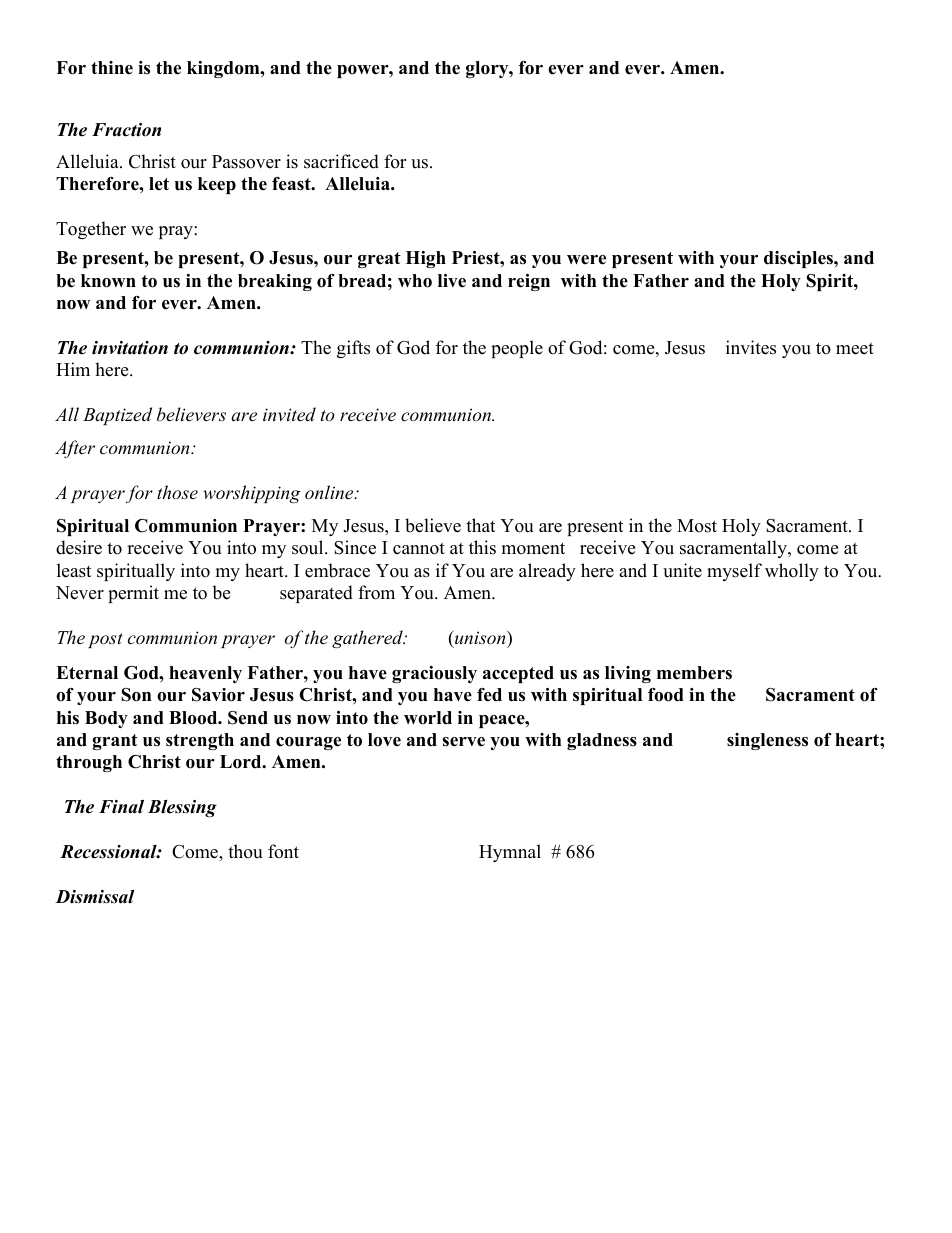 The width and height of the page is (952, 1233). Describe the element at coordinates (510, 853) in the page. I see `Hymnal` at that location.
